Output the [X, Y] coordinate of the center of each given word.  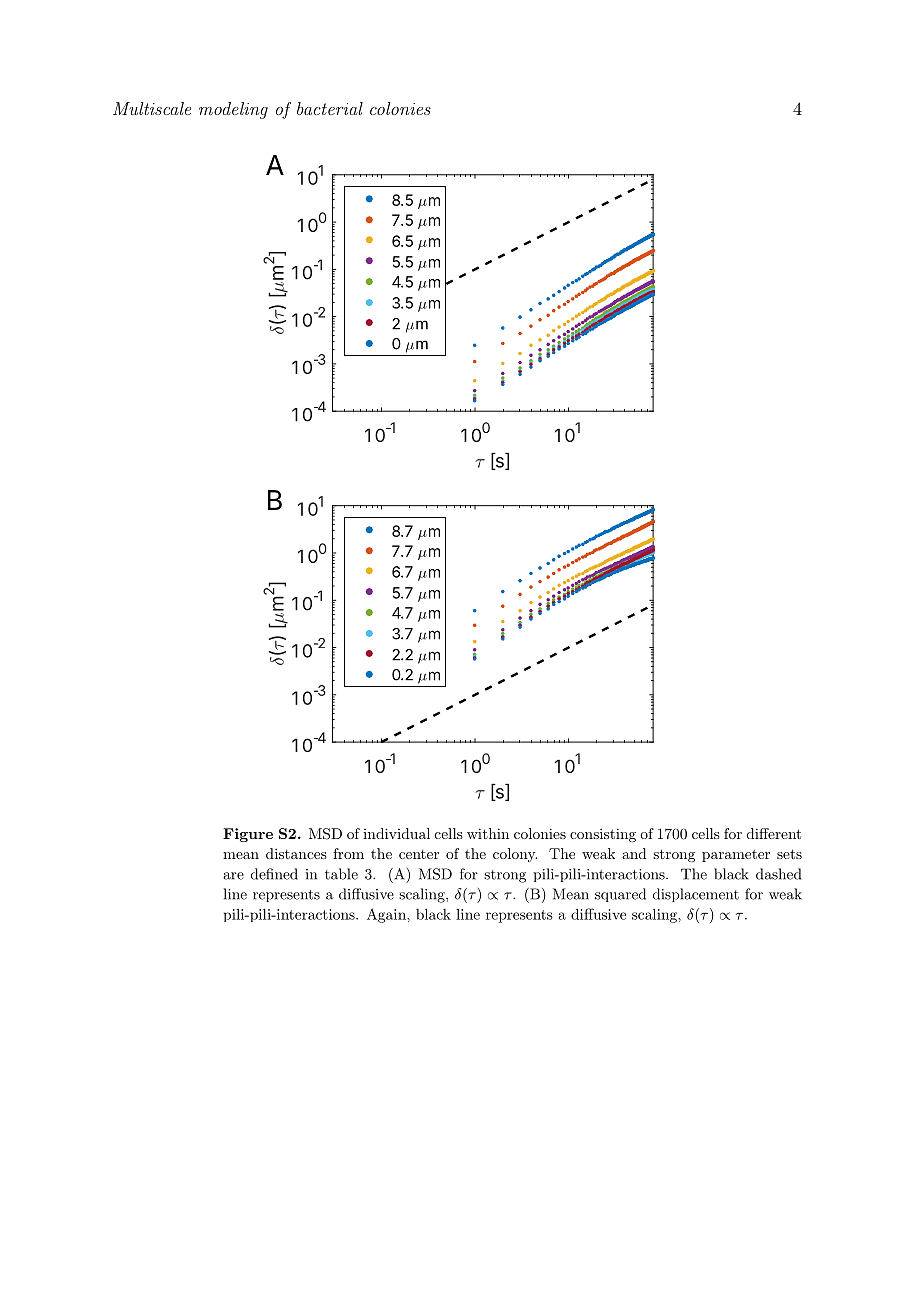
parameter [736, 855]
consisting [603, 835]
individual [396, 833]
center [419, 854]
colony [515, 855]
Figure [248, 835]
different [774, 833]
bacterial [330, 108]
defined [274, 874]
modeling [233, 110]
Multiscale [152, 108]
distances [296, 853]
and [634, 853]
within [488, 833]
